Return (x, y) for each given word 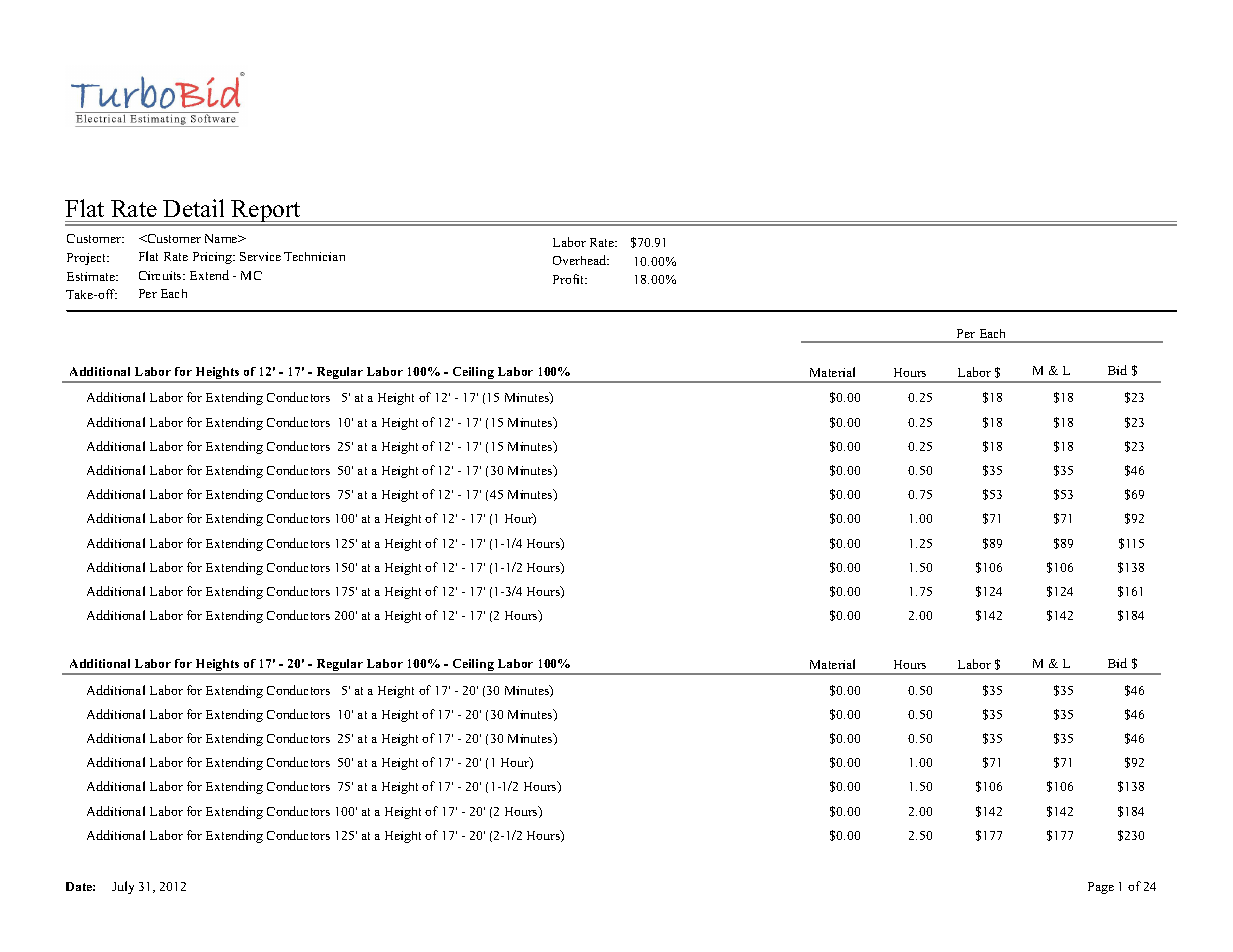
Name (222, 238)
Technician (314, 256)
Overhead (581, 260)
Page (1101, 888)
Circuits (161, 275)
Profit (570, 279)
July (123, 887)
